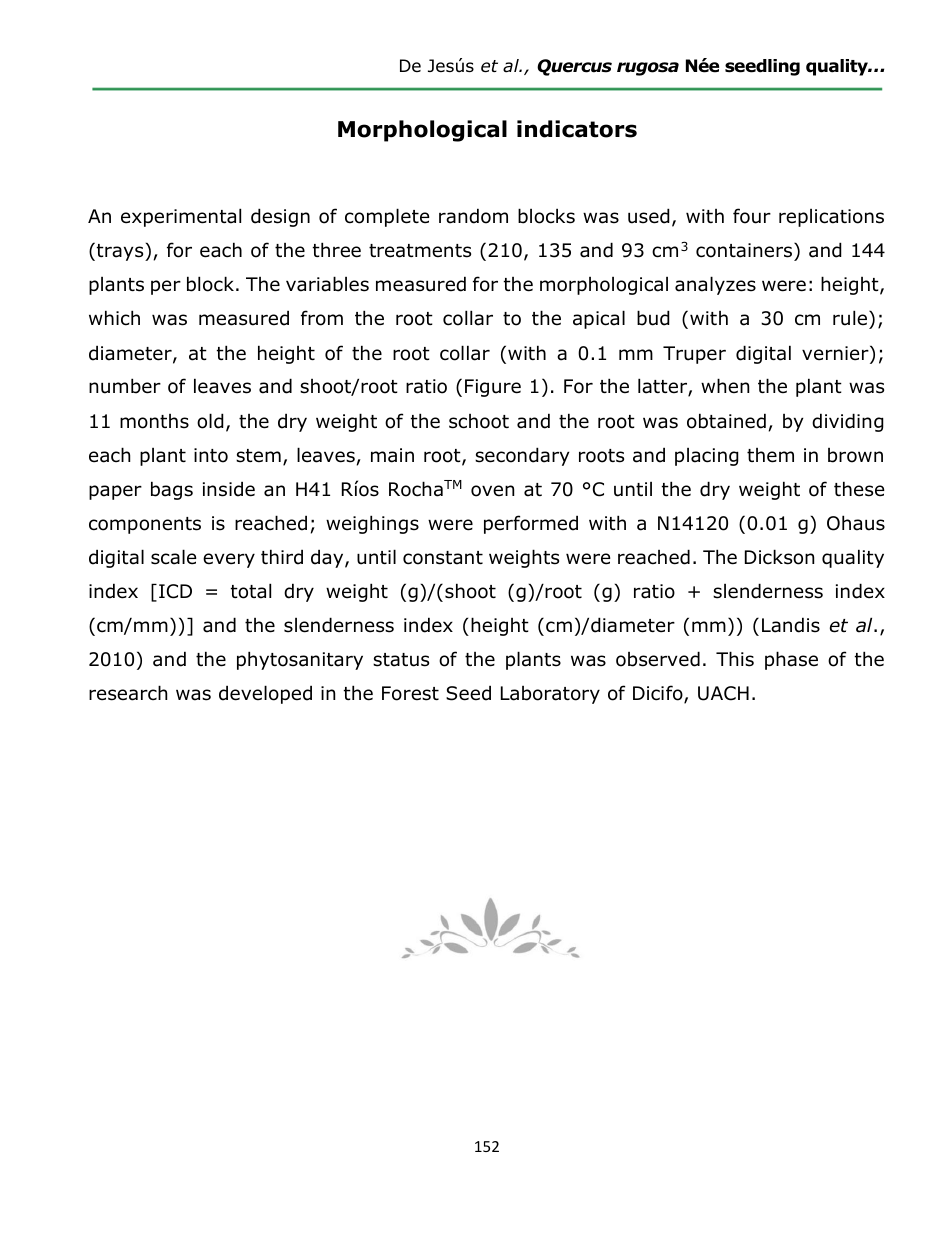 The image size is (952, 1233). What do you see at coordinates (574, 67) in the screenshot?
I see `Quercus` at bounding box center [574, 67].
